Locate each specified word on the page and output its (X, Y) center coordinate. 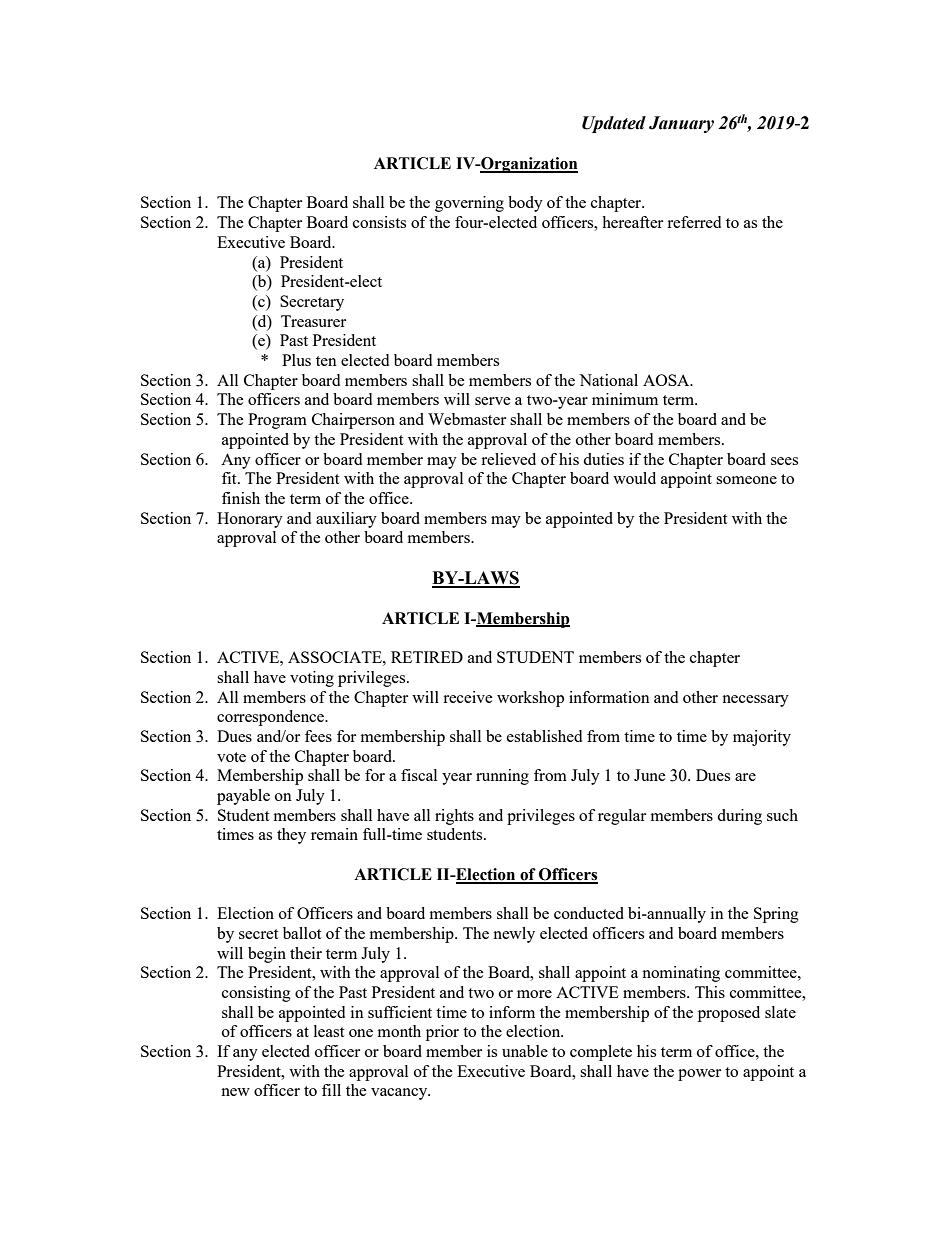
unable (525, 1051)
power (699, 1075)
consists (379, 222)
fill (331, 1090)
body (525, 204)
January (681, 124)
